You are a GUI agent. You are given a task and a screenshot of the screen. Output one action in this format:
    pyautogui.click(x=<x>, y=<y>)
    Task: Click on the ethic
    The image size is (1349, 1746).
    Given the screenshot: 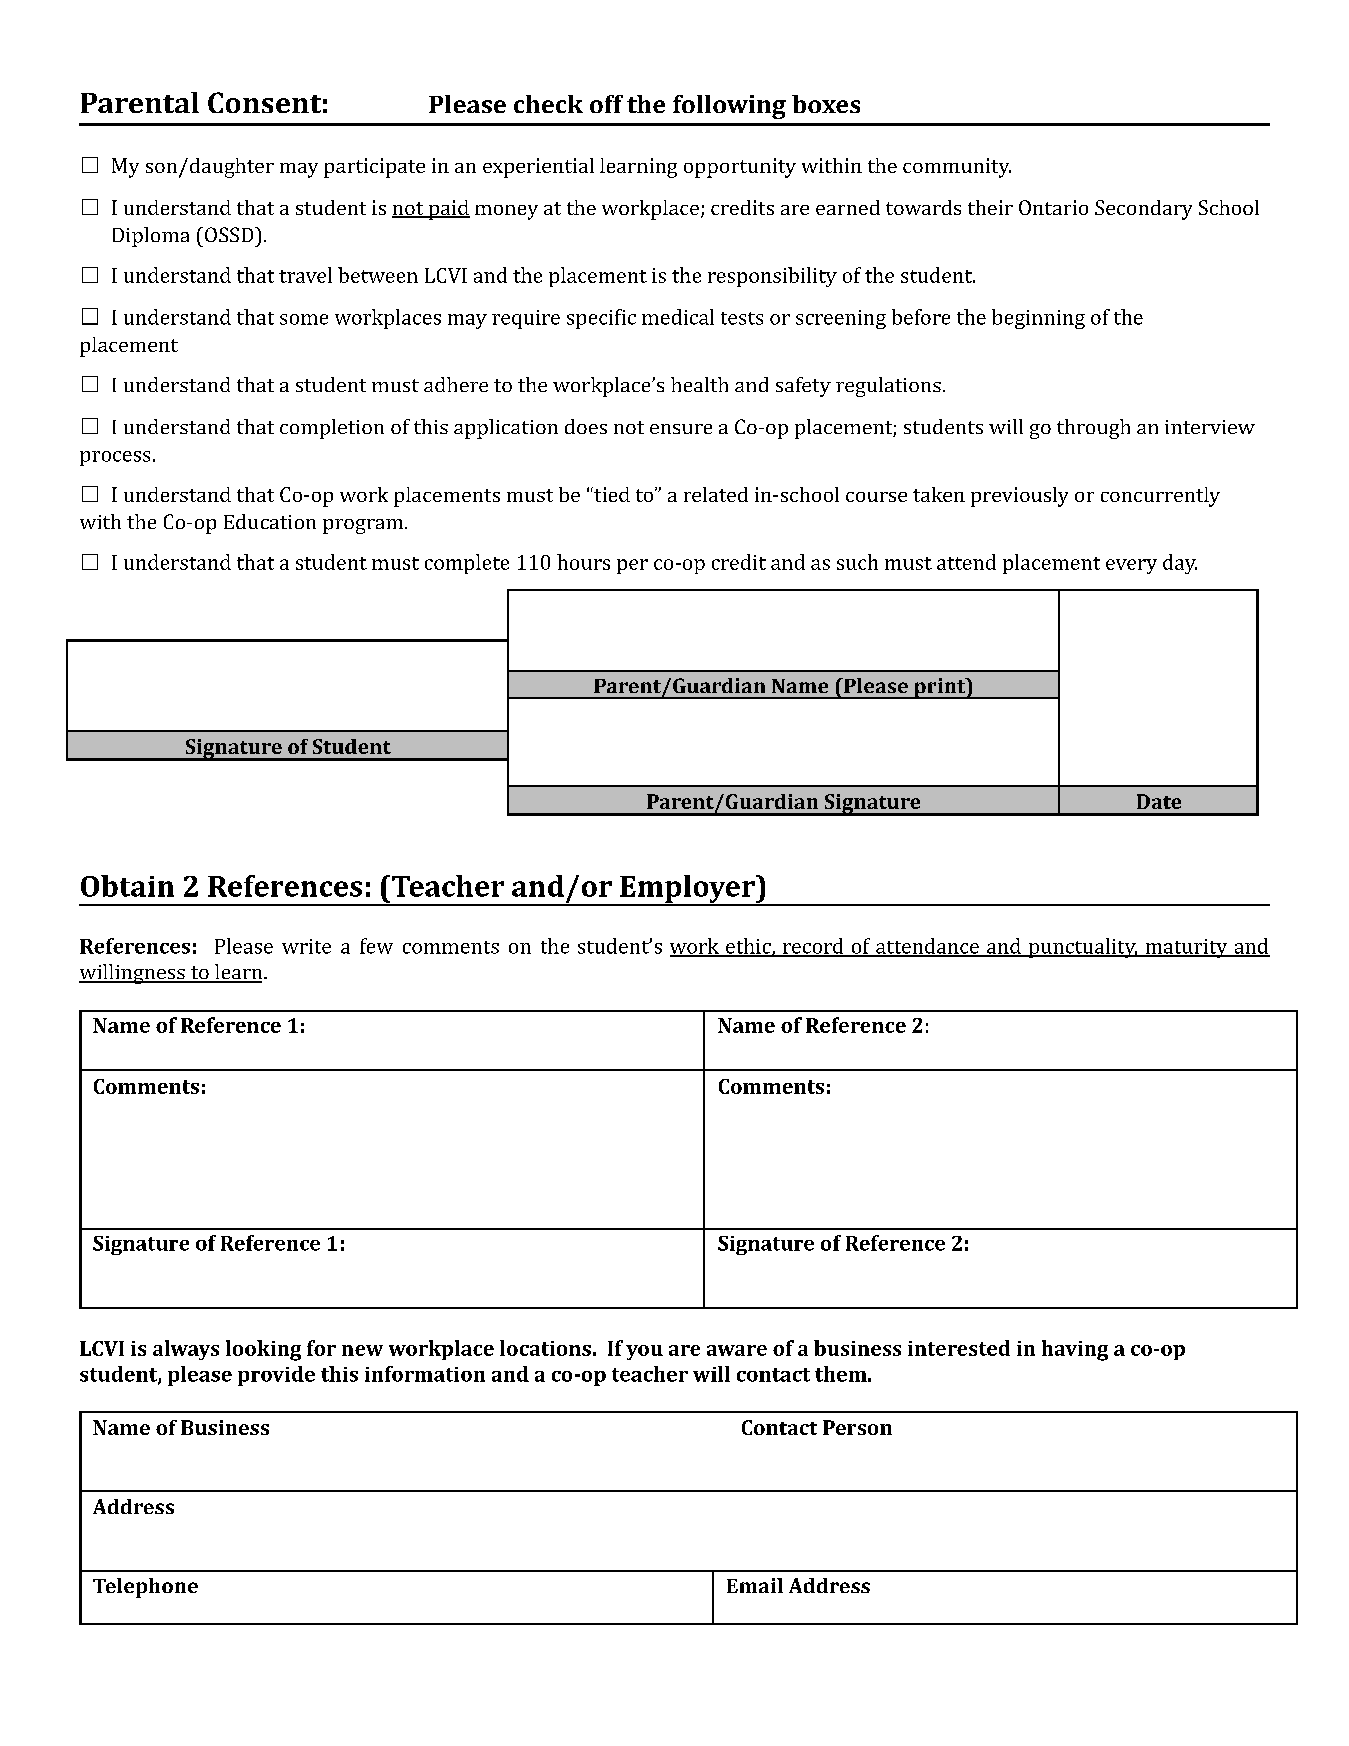 What is the action you would take?
    pyautogui.click(x=748, y=947)
